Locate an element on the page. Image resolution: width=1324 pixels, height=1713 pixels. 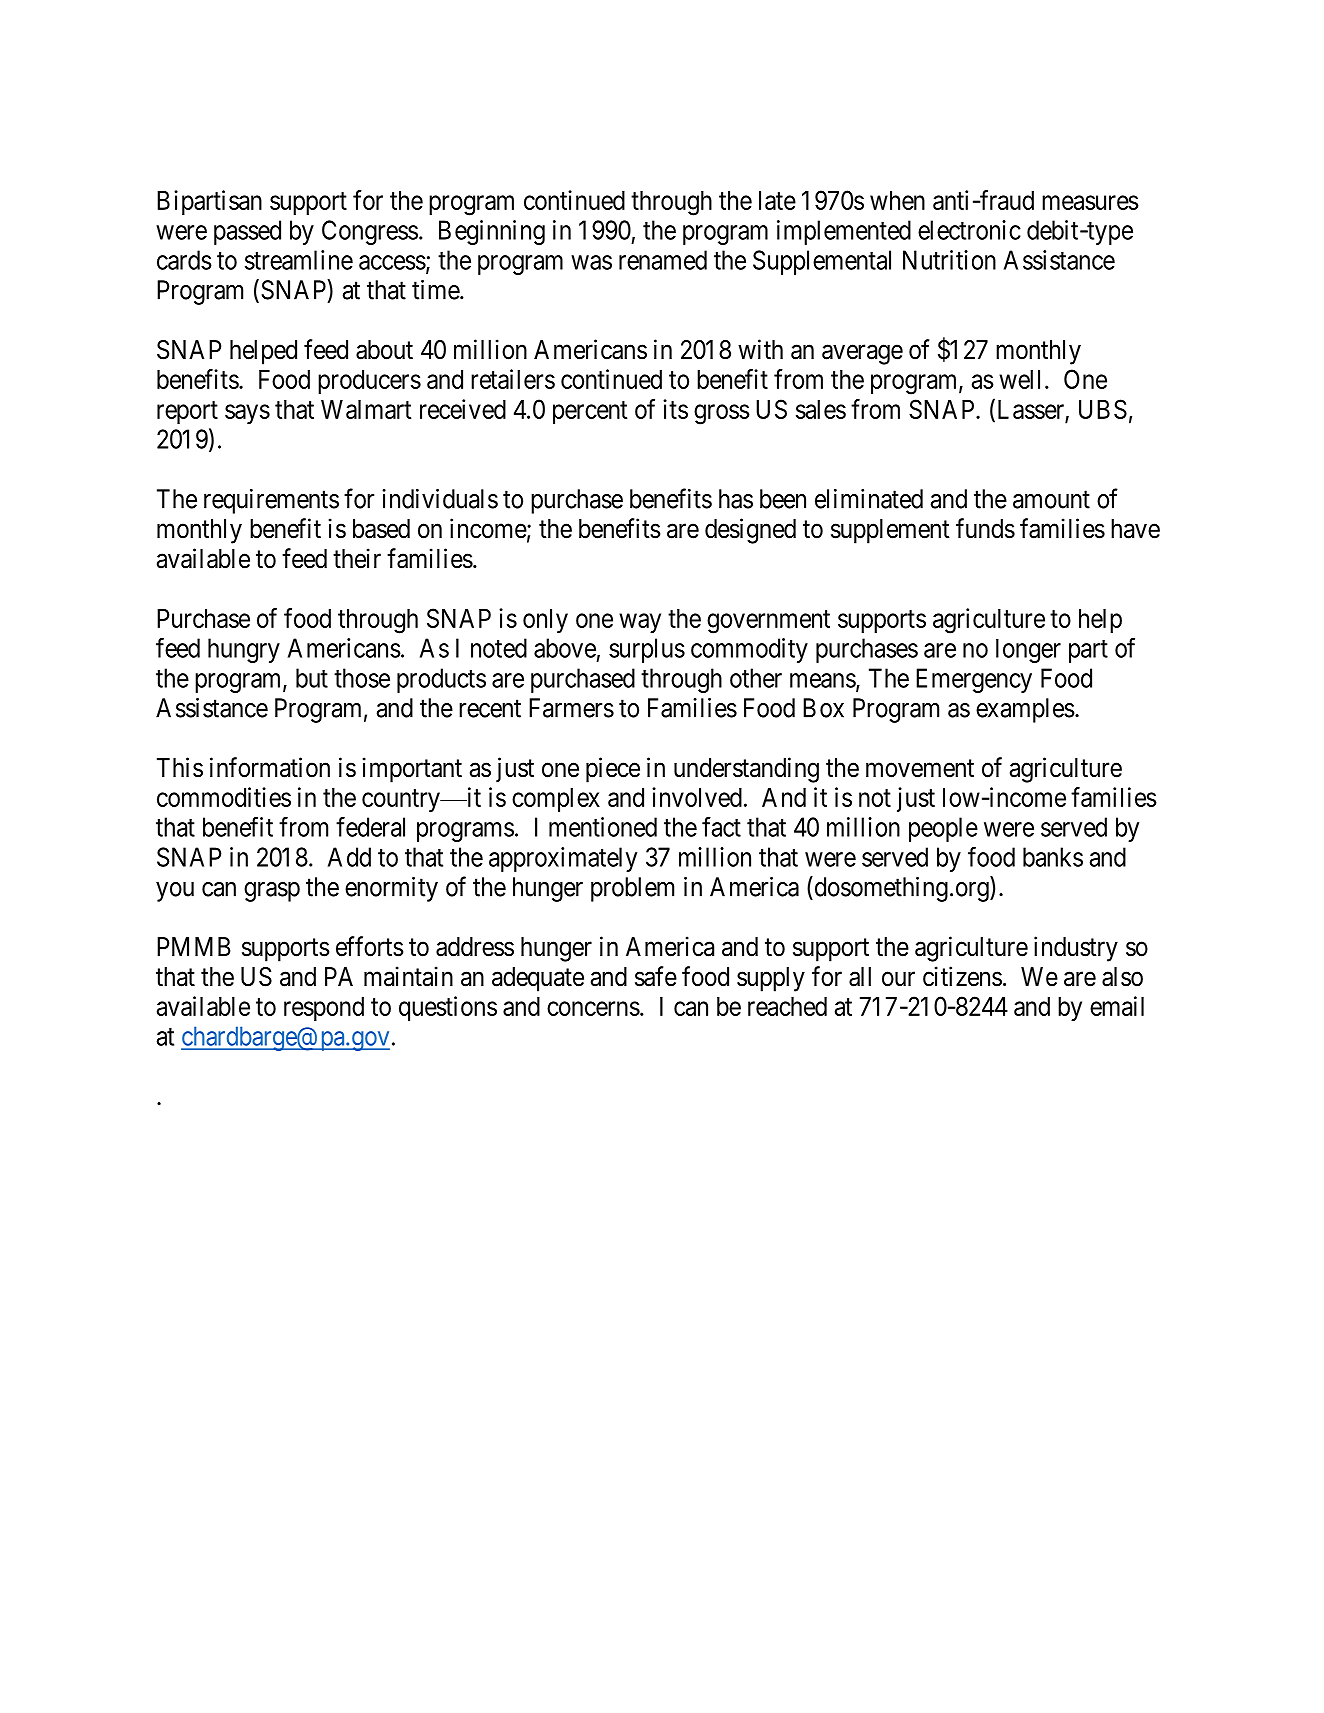
people is located at coordinates (943, 829).
